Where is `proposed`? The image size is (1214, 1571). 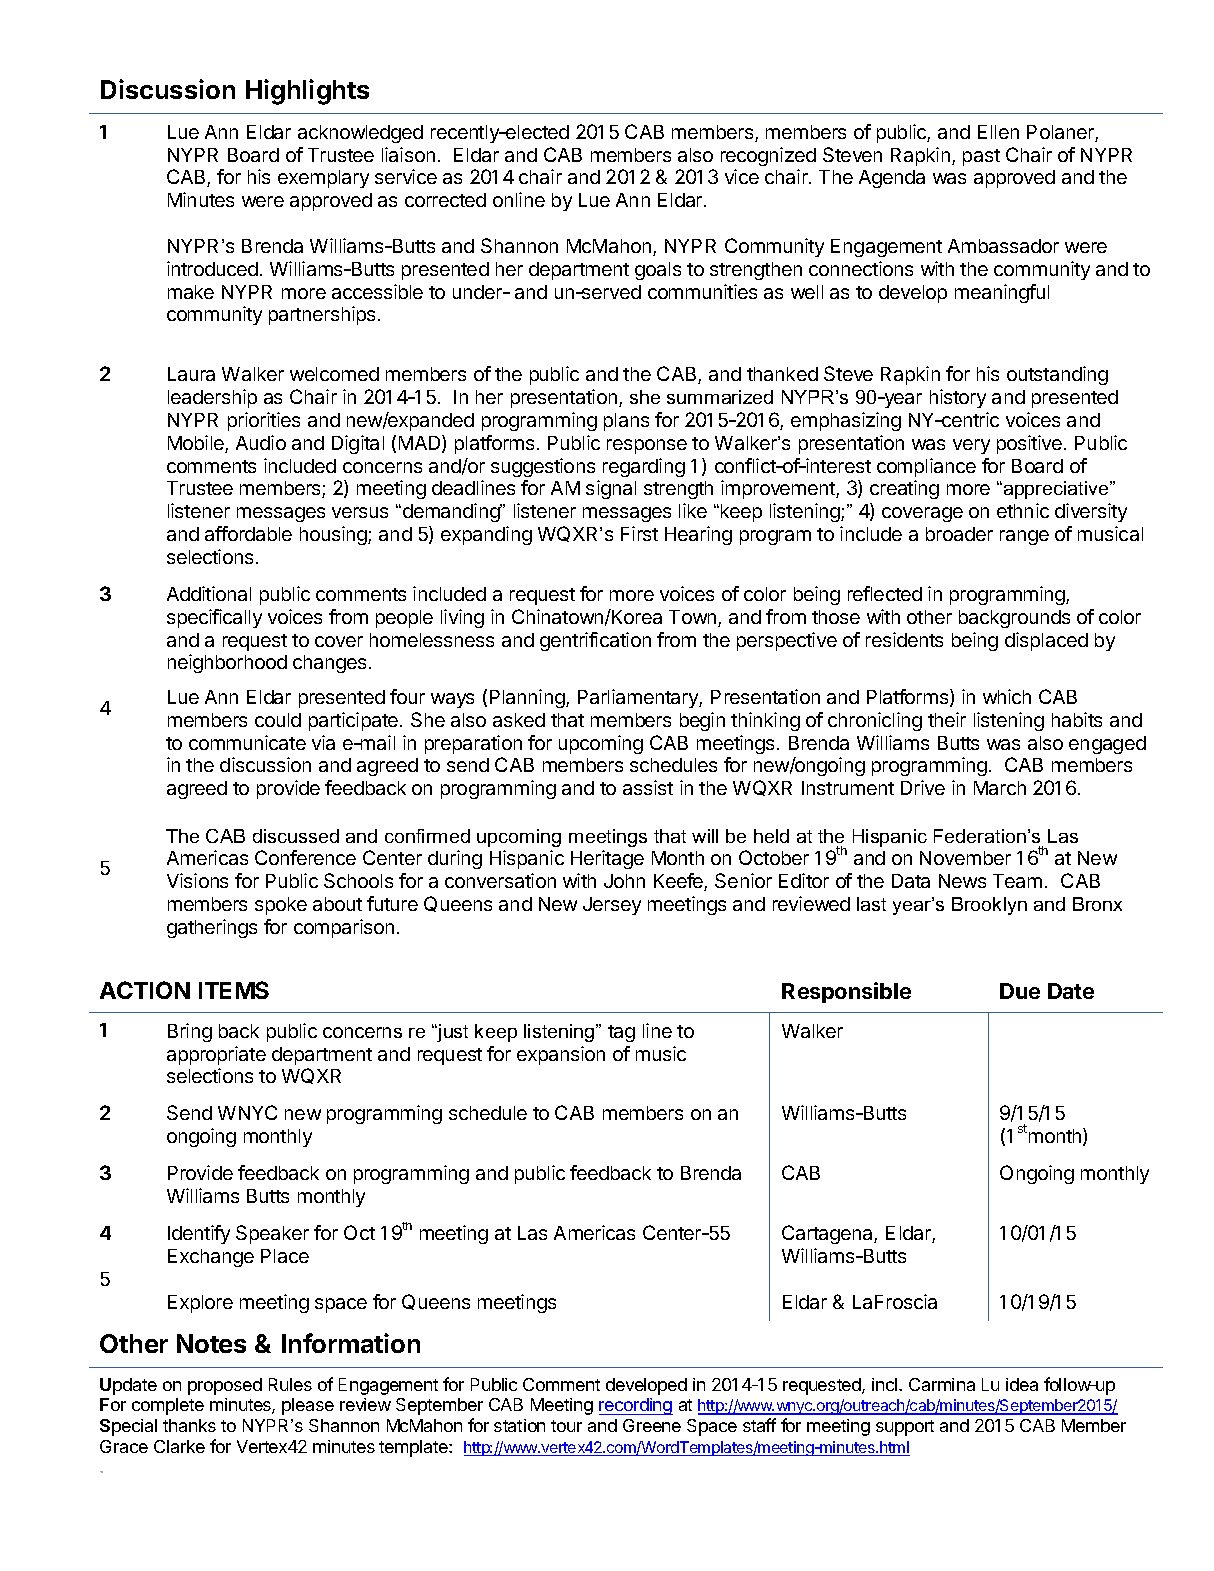
proposed is located at coordinates (225, 1386).
